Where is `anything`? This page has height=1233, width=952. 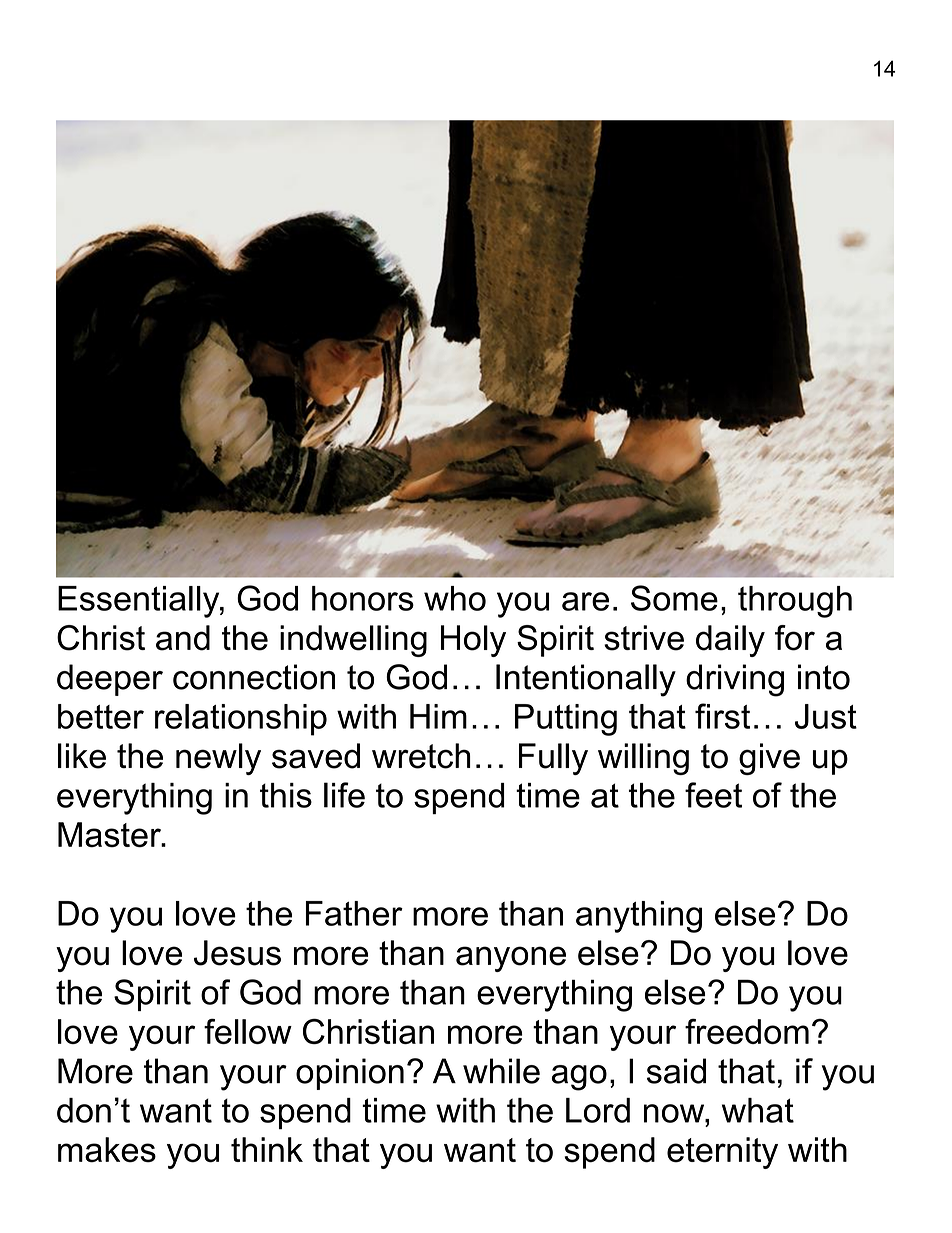
anything is located at coordinates (639, 917).
